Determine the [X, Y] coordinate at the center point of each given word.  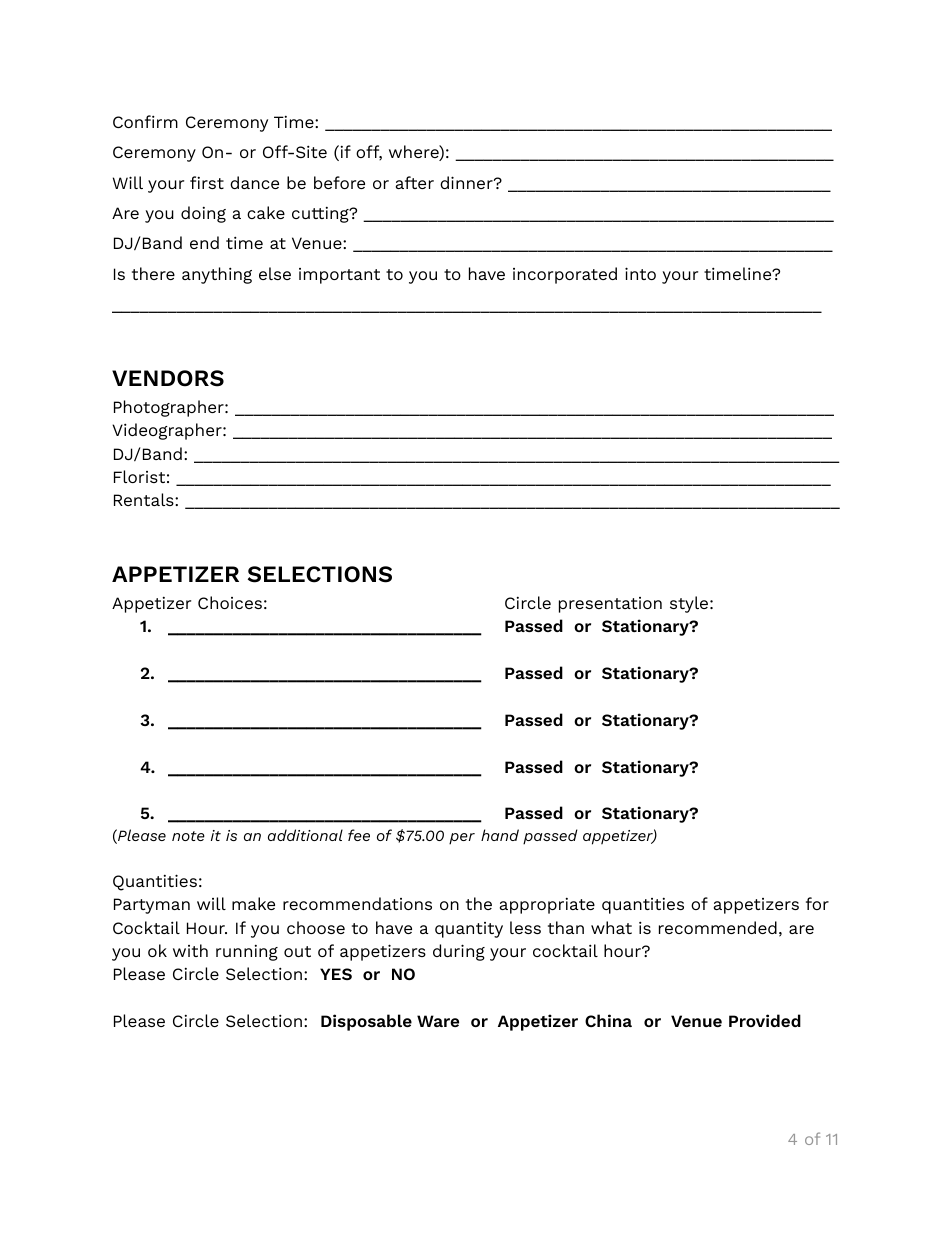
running [247, 953]
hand [500, 835]
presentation [610, 605]
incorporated [565, 275]
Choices [230, 602]
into [640, 273]
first [207, 182]
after [415, 182]
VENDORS [168, 378]
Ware [438, 1021]
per [462, 839]
